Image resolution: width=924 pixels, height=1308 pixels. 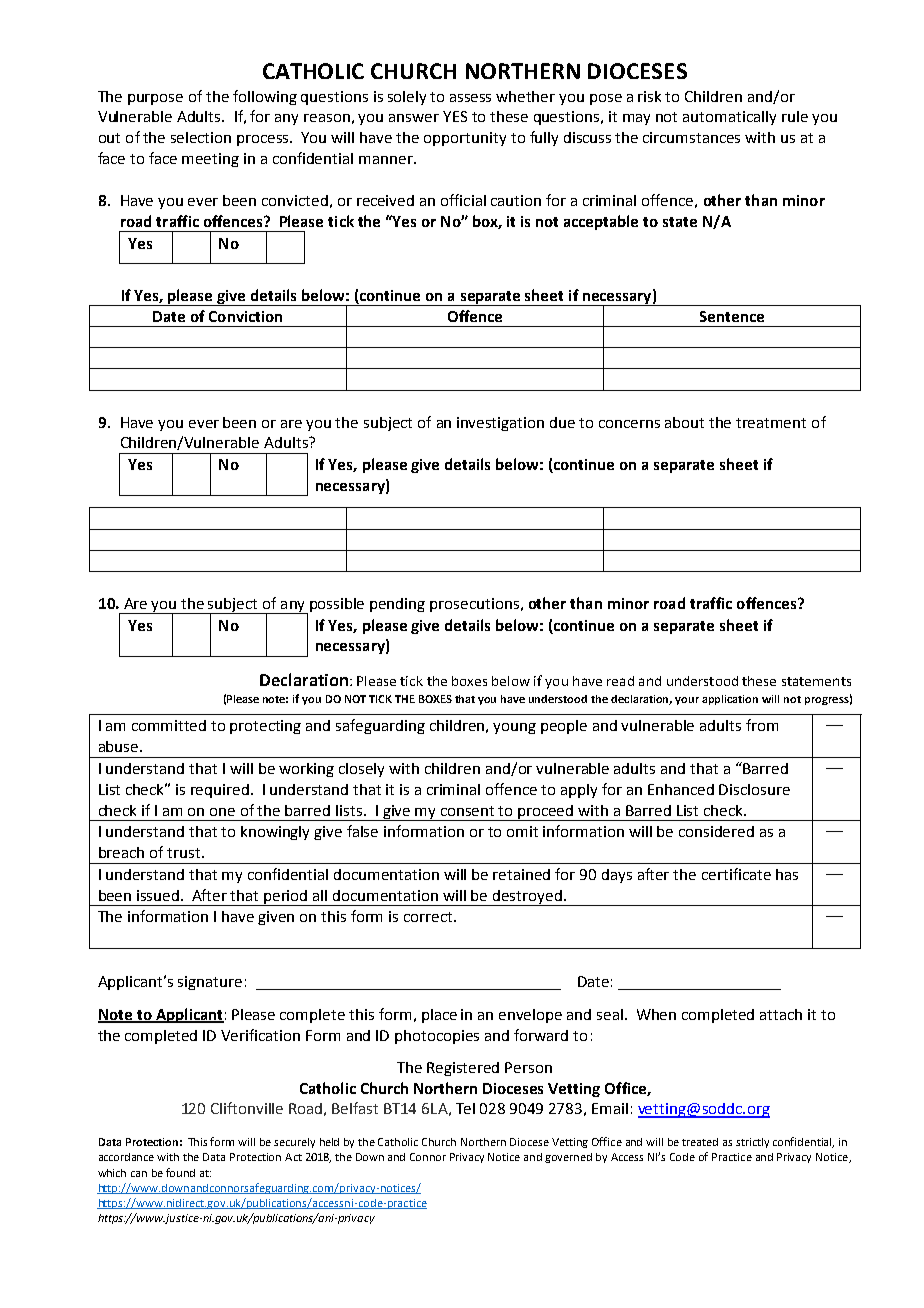 I want to click on application, so click(x=730, y=700).
